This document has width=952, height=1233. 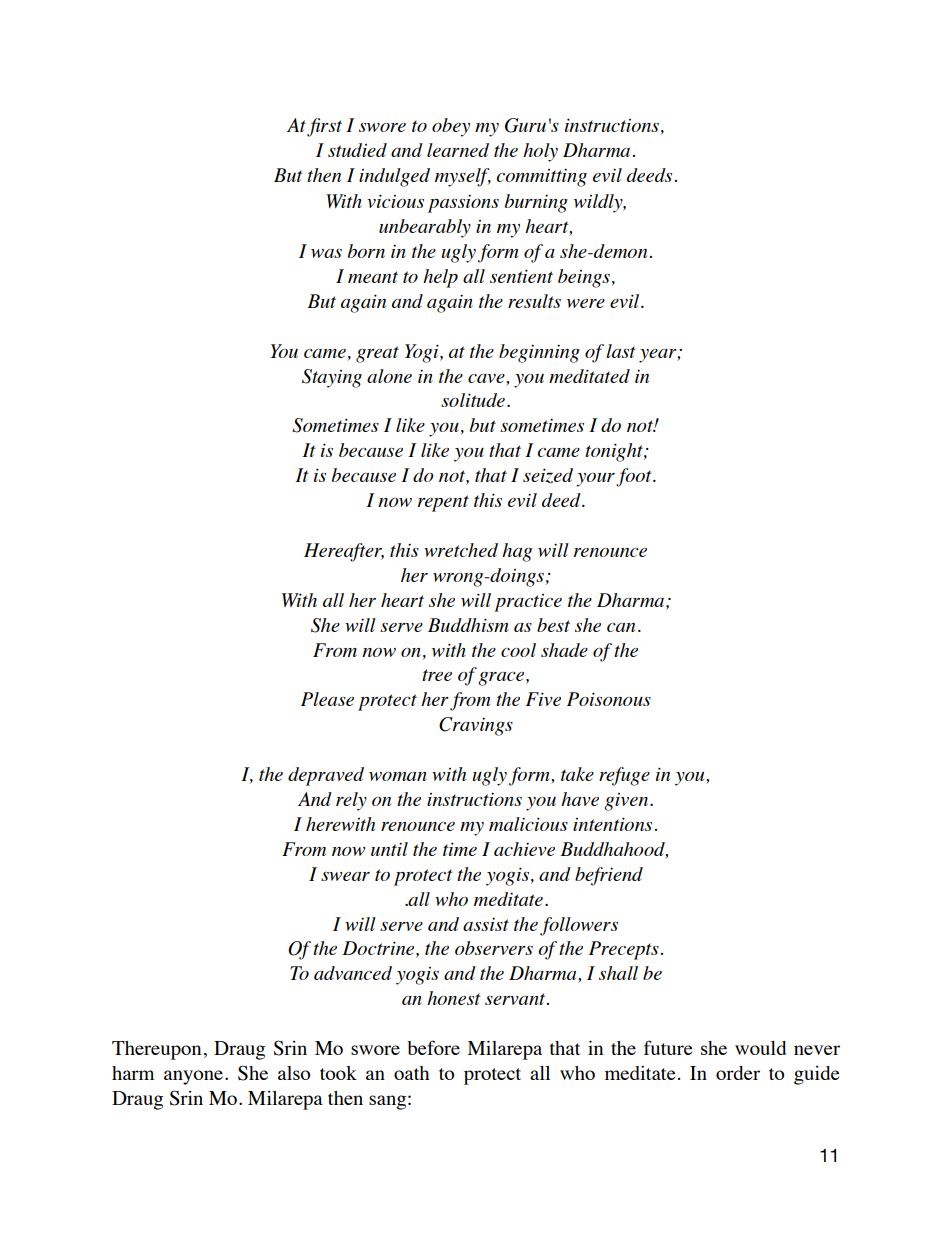 I want to click on first, so click(x=324, y=127).
